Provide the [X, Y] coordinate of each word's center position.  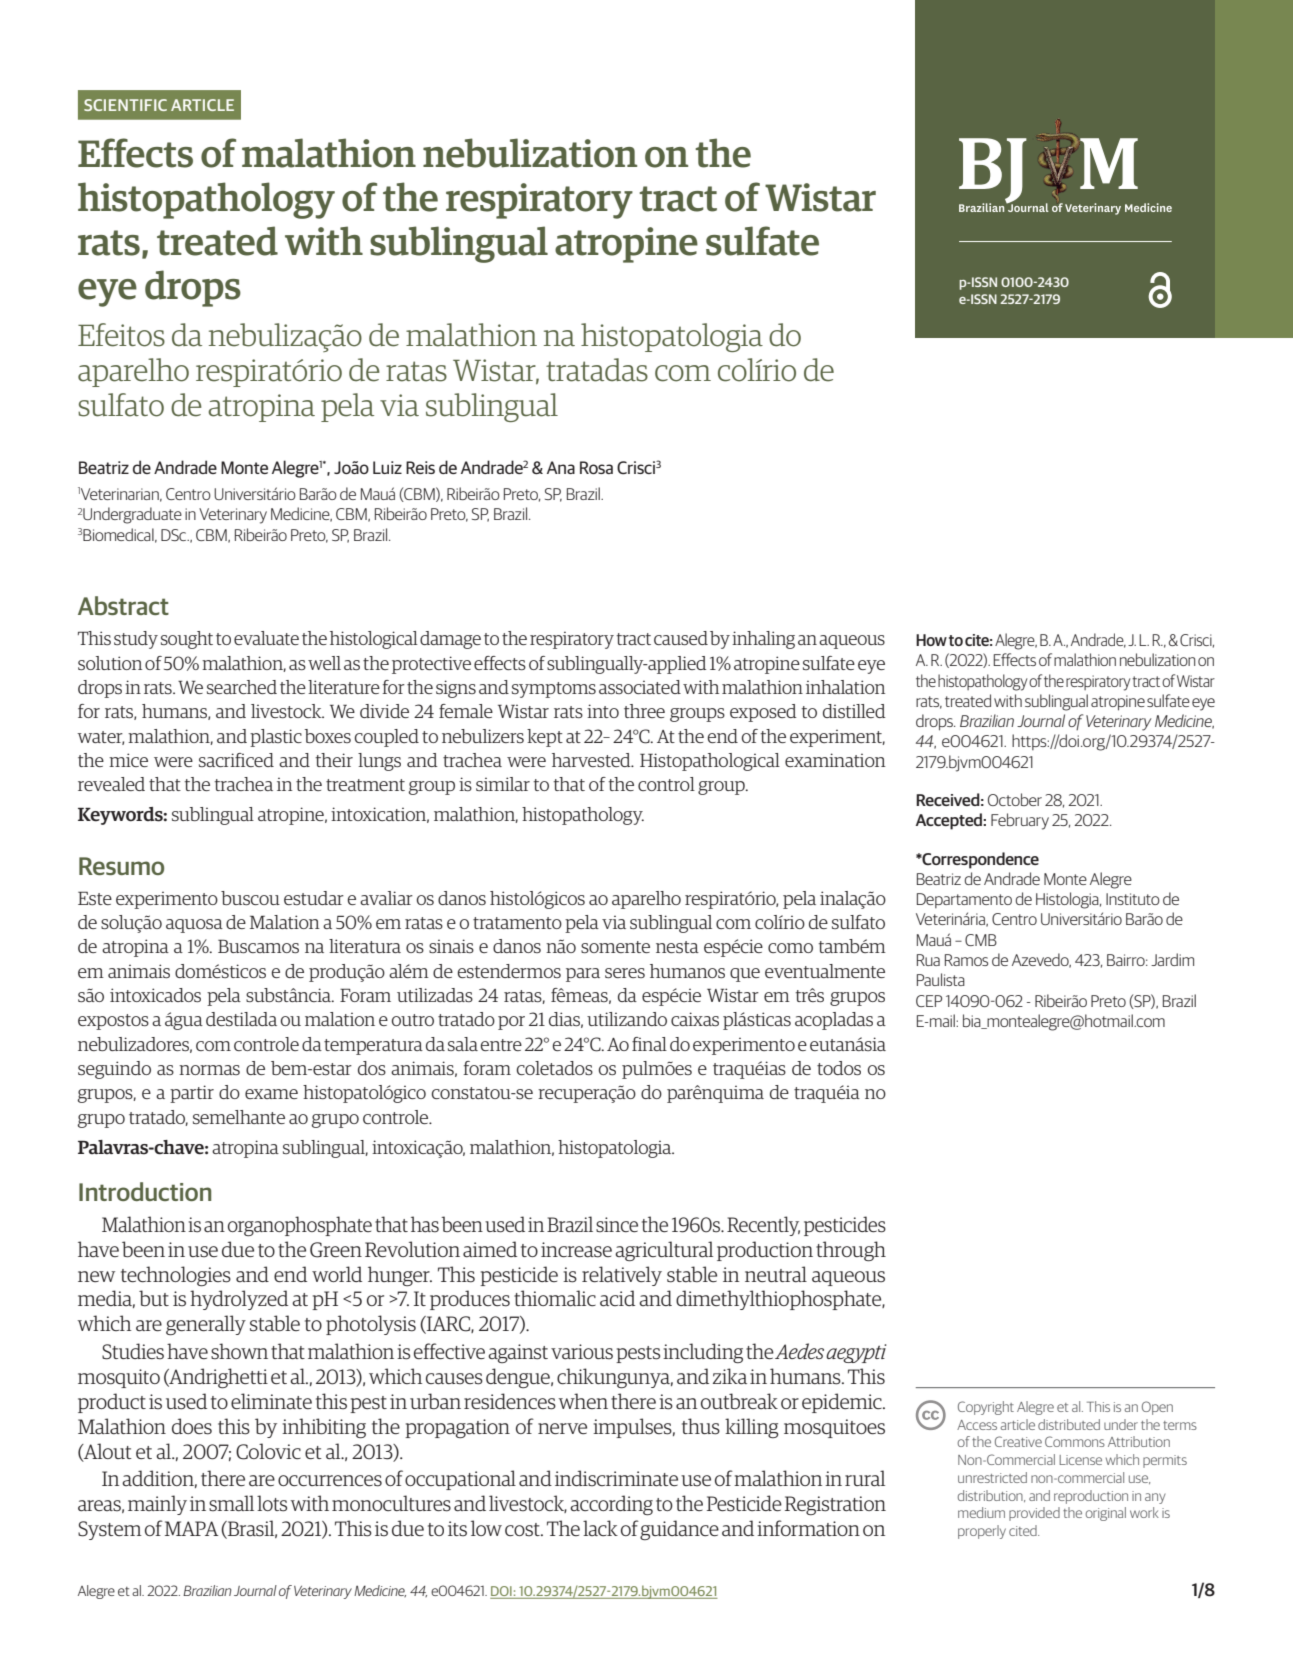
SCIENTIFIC [125, 105]
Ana [561, 467]
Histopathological [710, 762]
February [1020, 821]
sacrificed [236, 760]
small [231, 1503]
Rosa [596, 467]
